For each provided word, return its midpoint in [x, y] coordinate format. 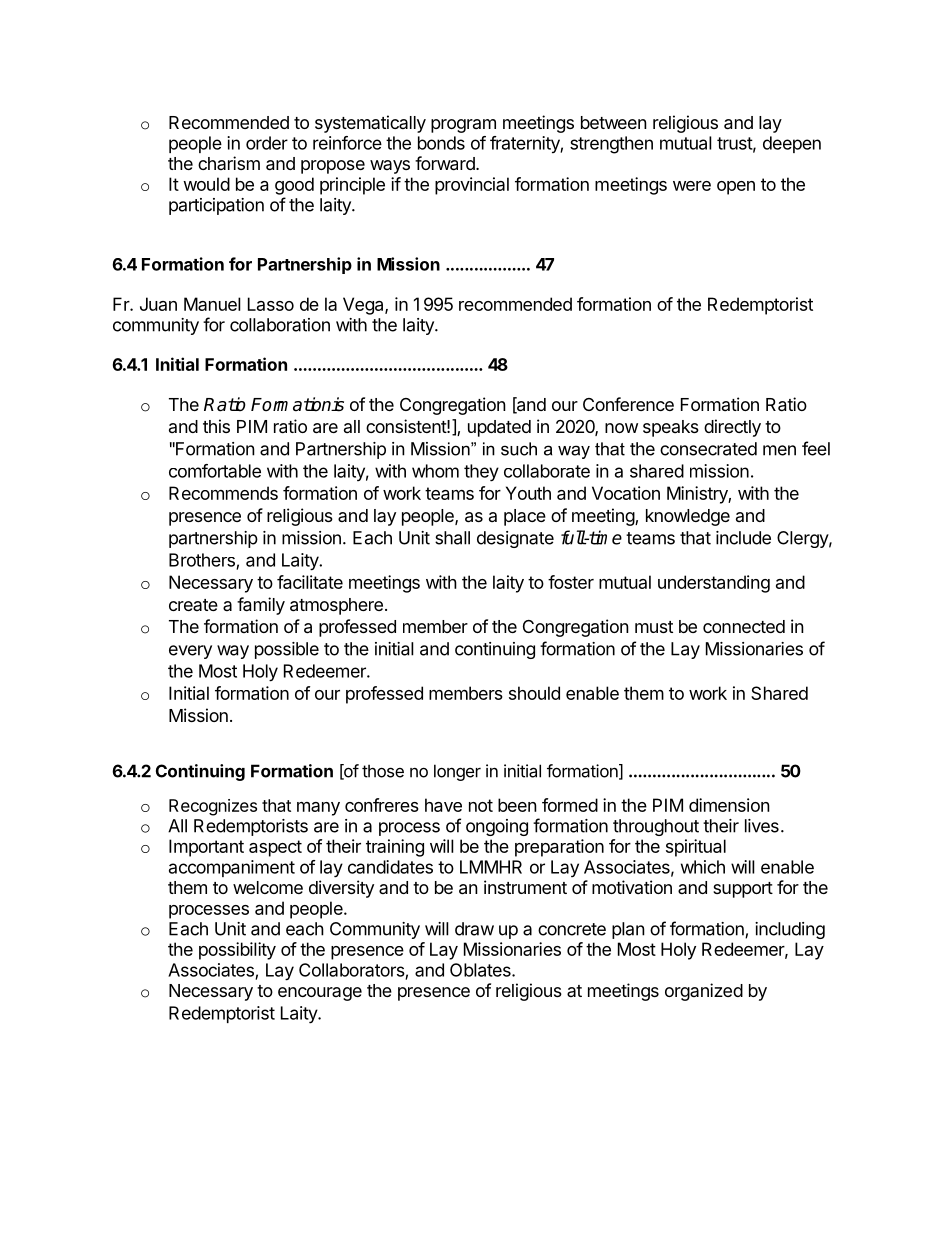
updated [499, 428]
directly [732, 428]
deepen [792, 144]
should [534, 693]
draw [474, 929]
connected [744, 626]
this [216, 426]
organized [704, 992]
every [190, 652]
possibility [237, 951]
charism [229, 163]
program [463, 126]
